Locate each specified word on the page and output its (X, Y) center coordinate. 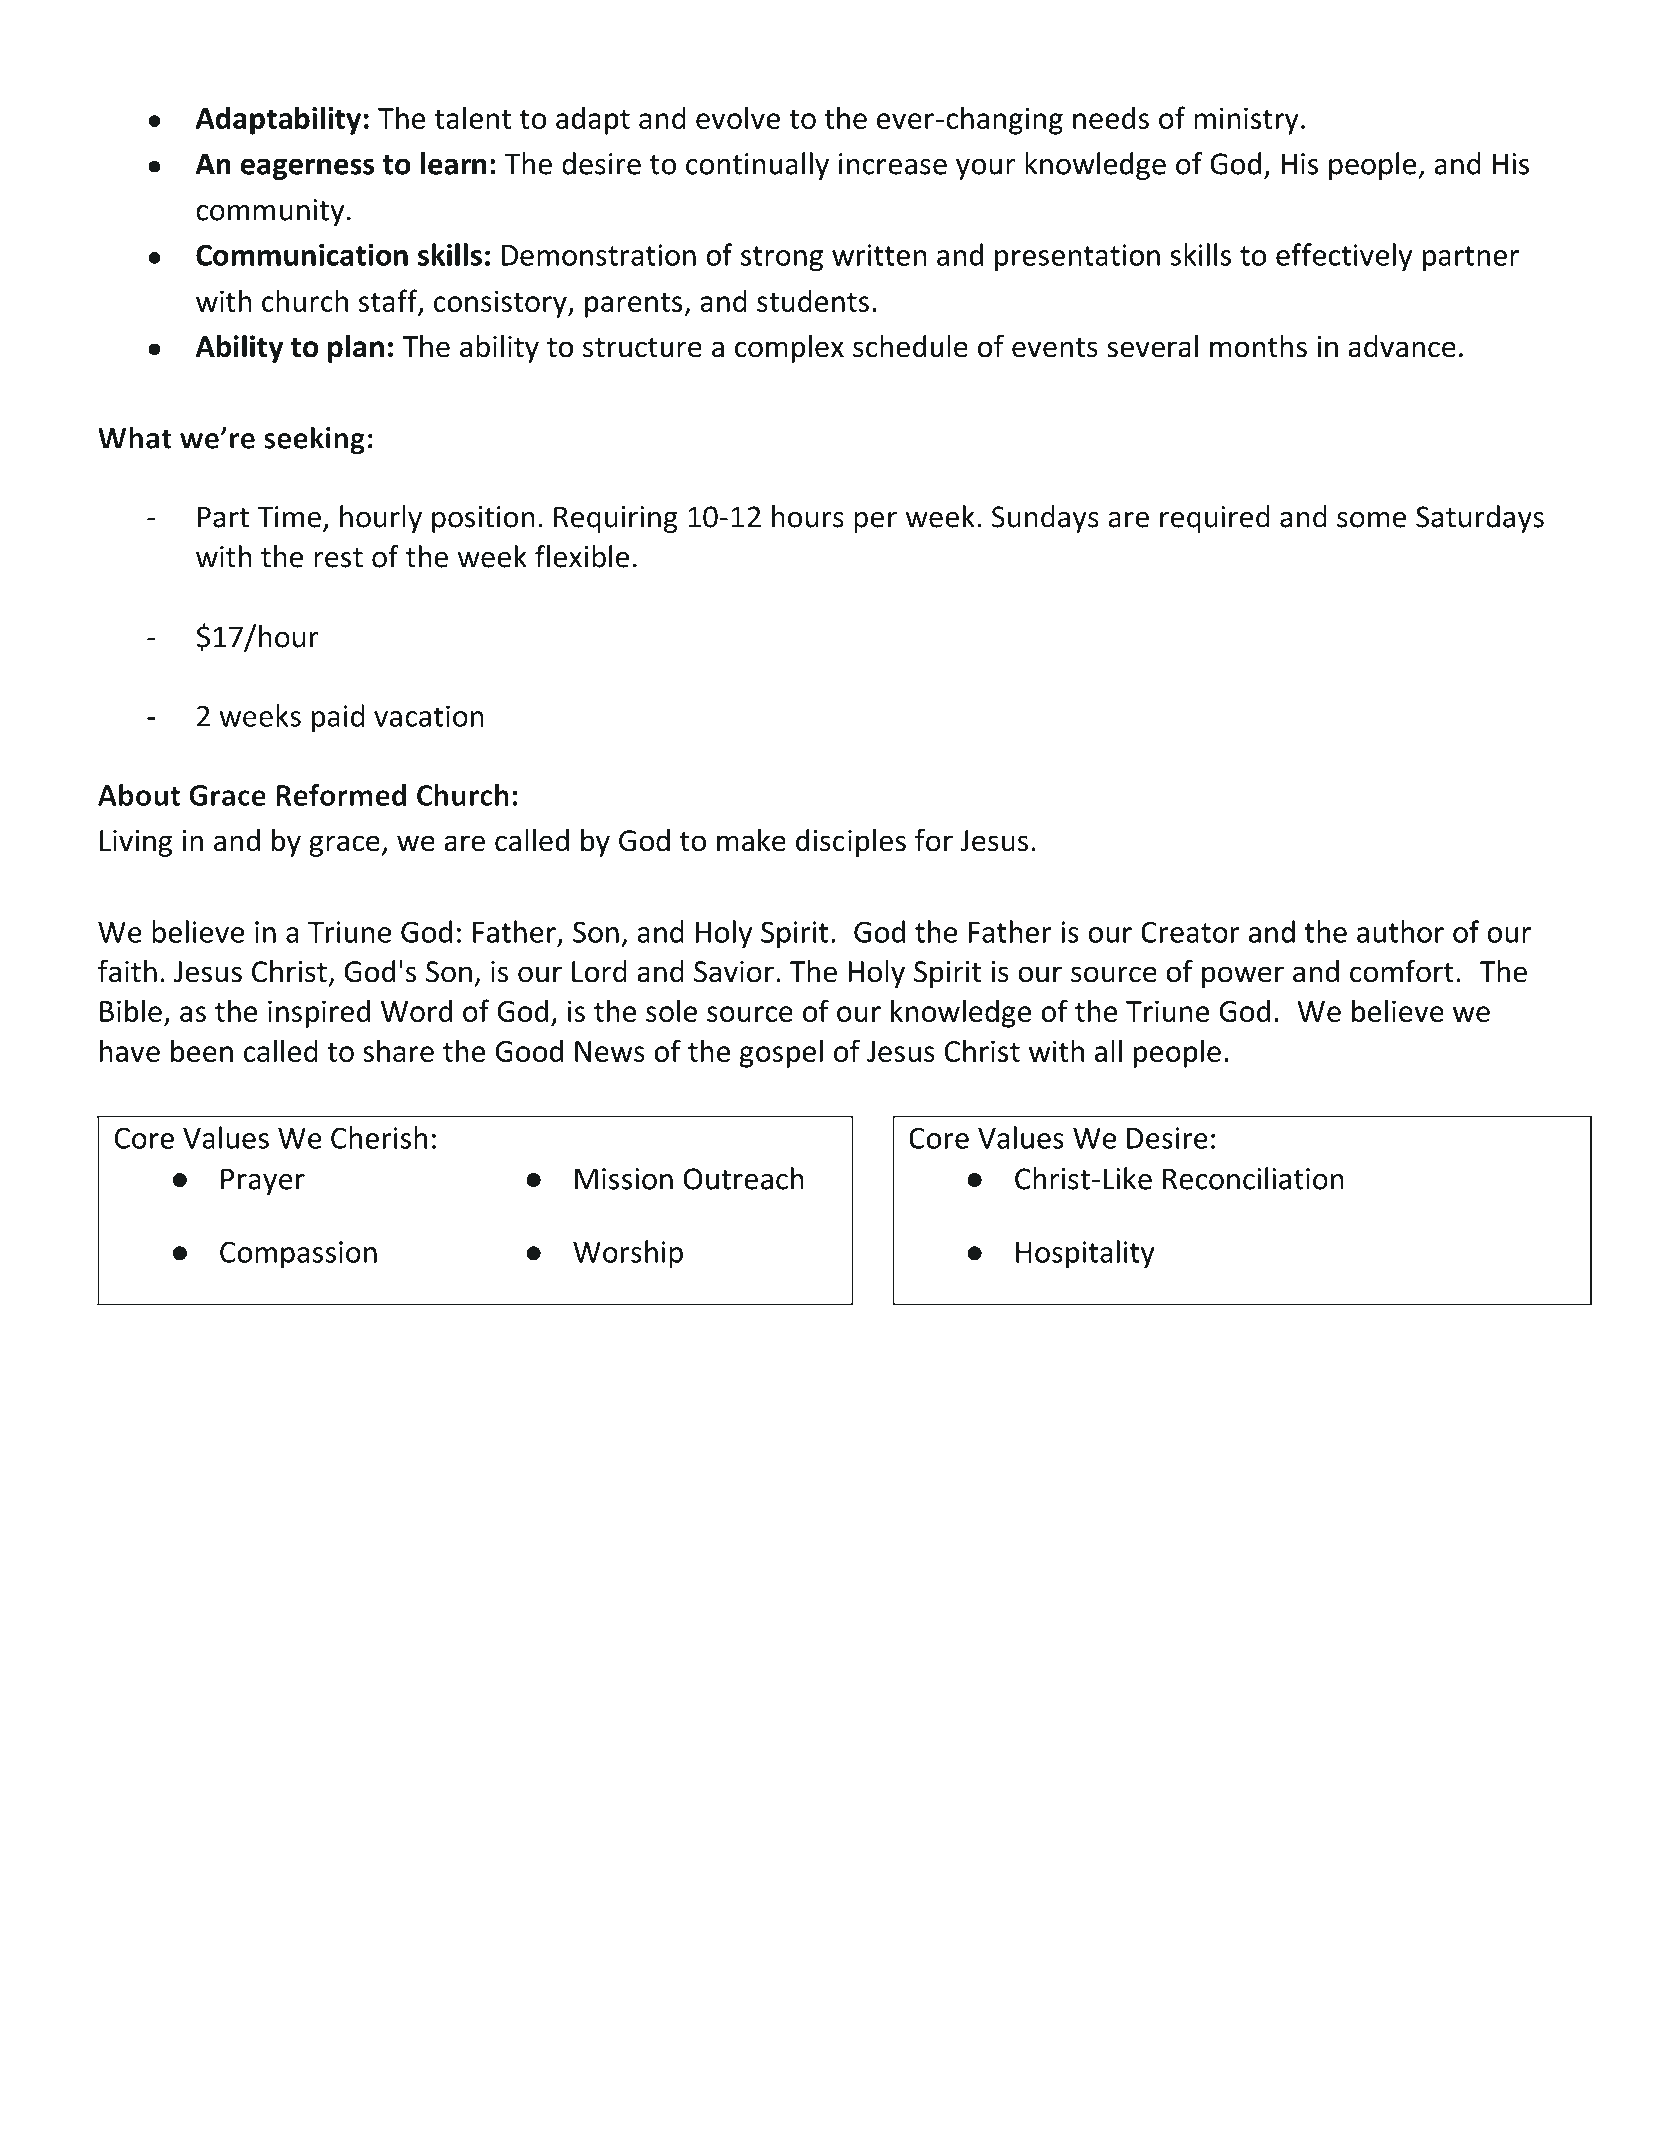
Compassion (298, 1255)
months (1258, 346)
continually (757, 166)
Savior (734, 972)
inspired (319, 1013)
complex (789, 349)
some (1371, 520)
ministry (1246, 121)
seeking (314, 440)
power (1243, 977)
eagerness (308, 169)
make (751, 840)
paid (338, 718)
